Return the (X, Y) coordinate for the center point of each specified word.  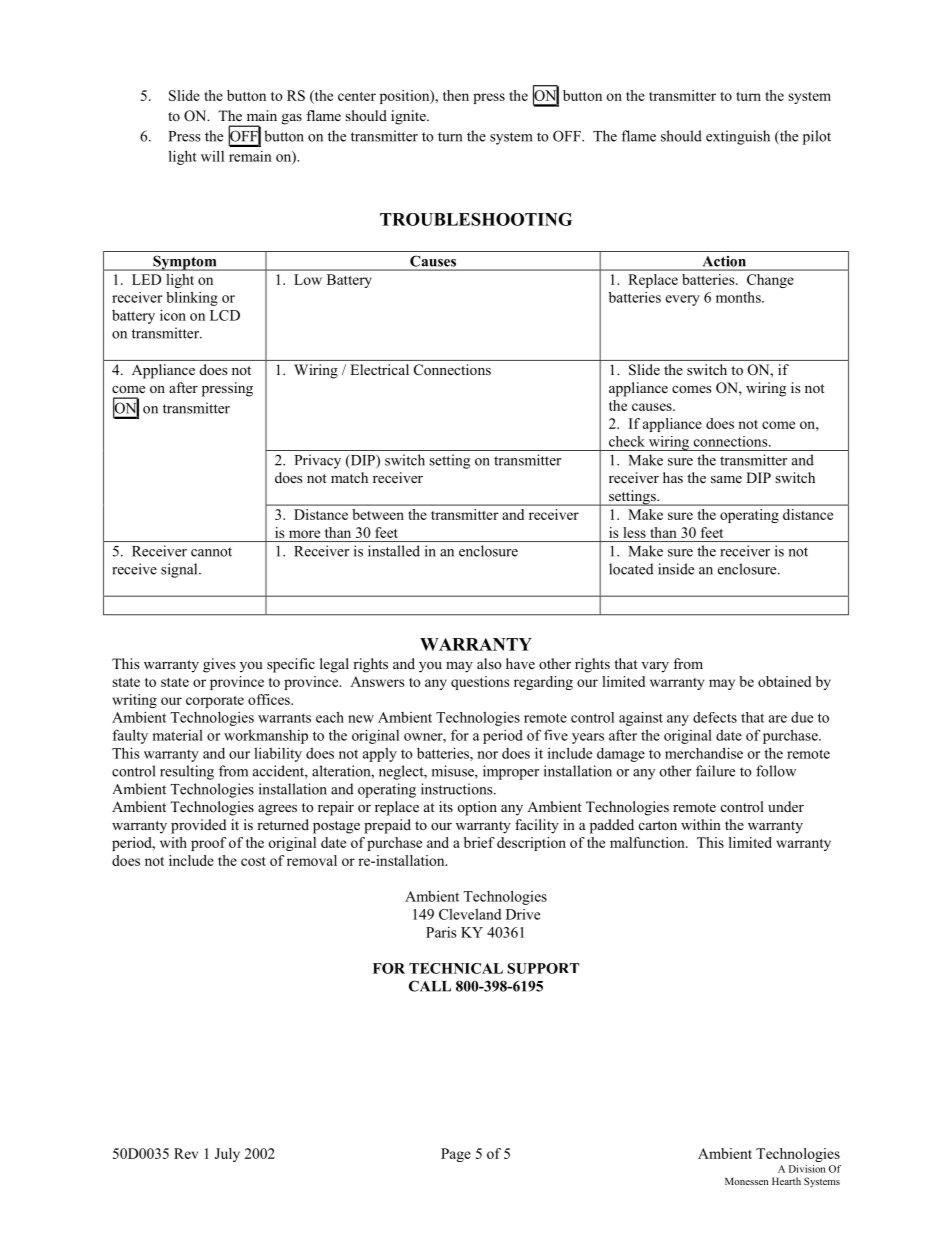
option (477, 808)
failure (715, 771)
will (212, 156)
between (378, 514)
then (456, 95)
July (227, 1155)
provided (198, 826)
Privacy (318, 461)
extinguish (738, 137)
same (726, 479)
